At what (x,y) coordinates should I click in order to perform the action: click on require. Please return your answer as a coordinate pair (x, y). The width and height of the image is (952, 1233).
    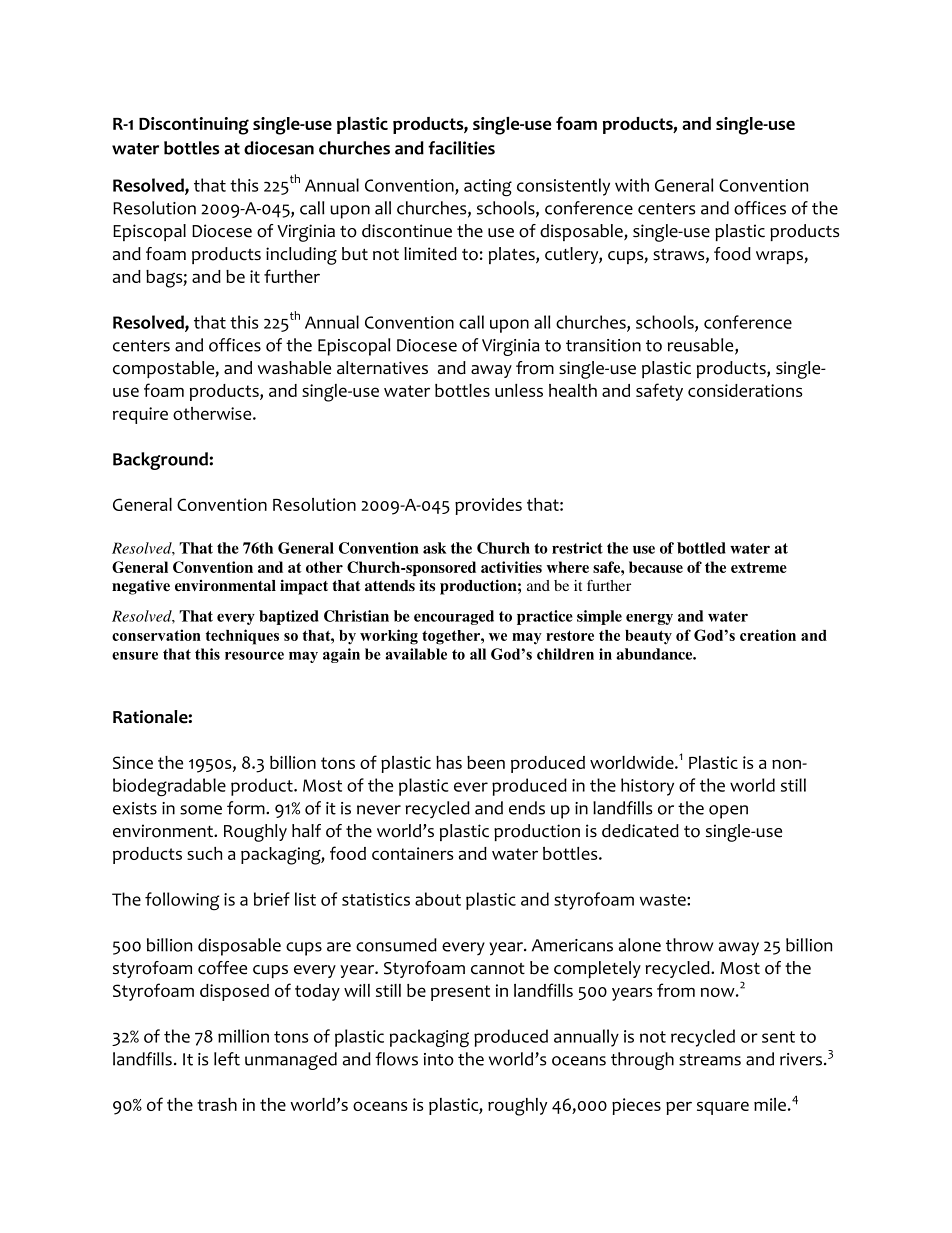
    Looking at the image, I should click on (140, 415).
